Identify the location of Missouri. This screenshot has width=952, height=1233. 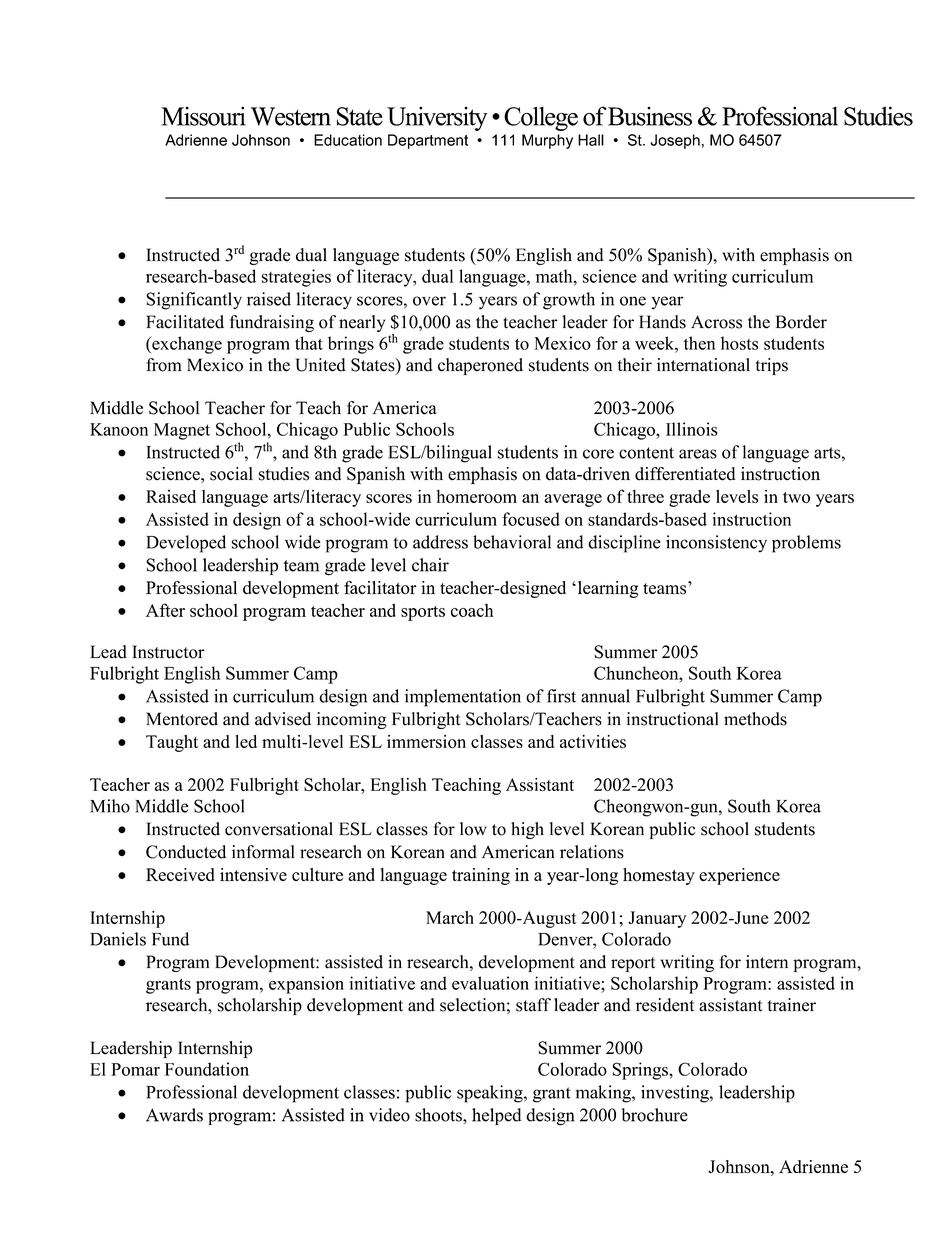
(203, 116).
